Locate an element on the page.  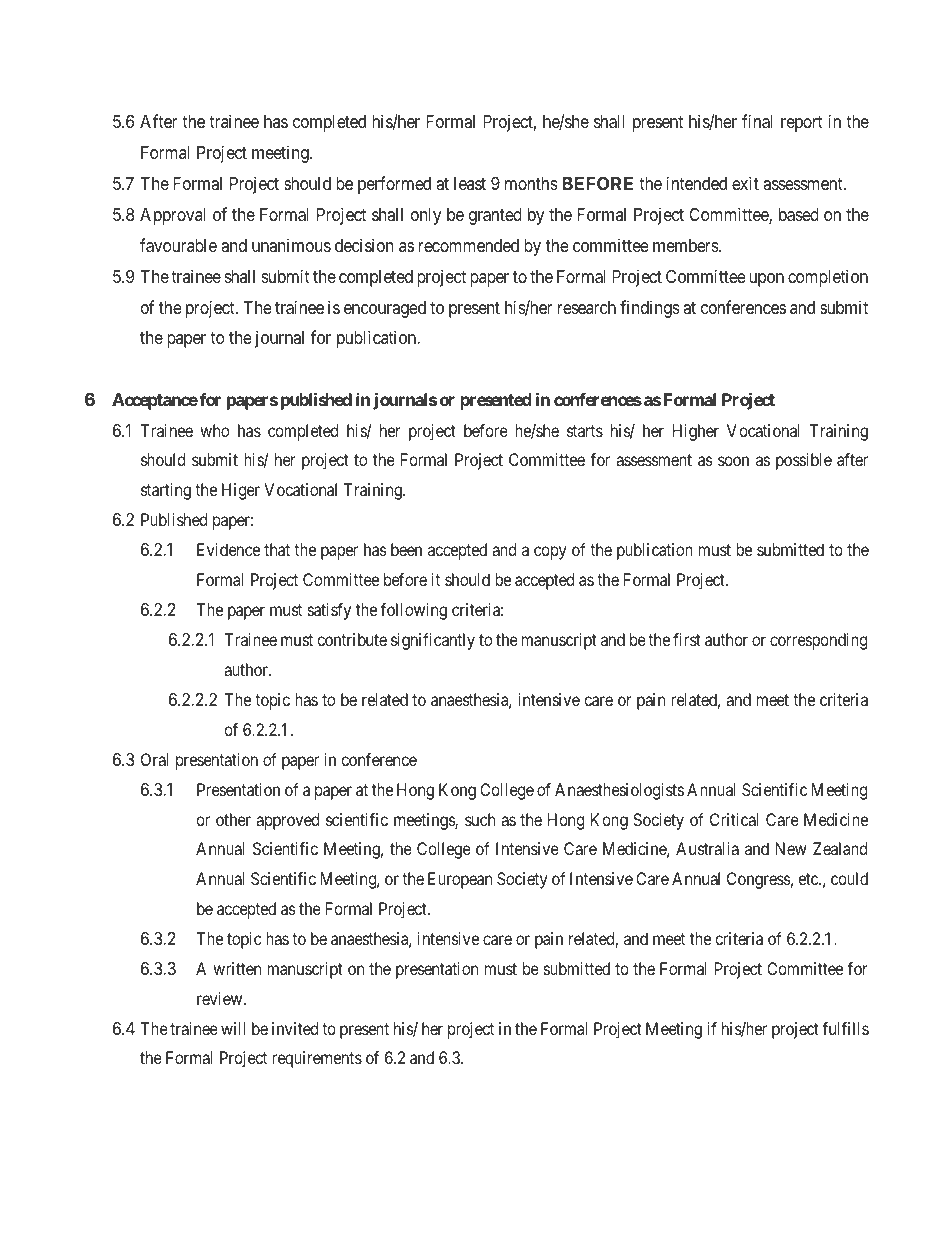
corresponding is located at coordinates (818, 641).
